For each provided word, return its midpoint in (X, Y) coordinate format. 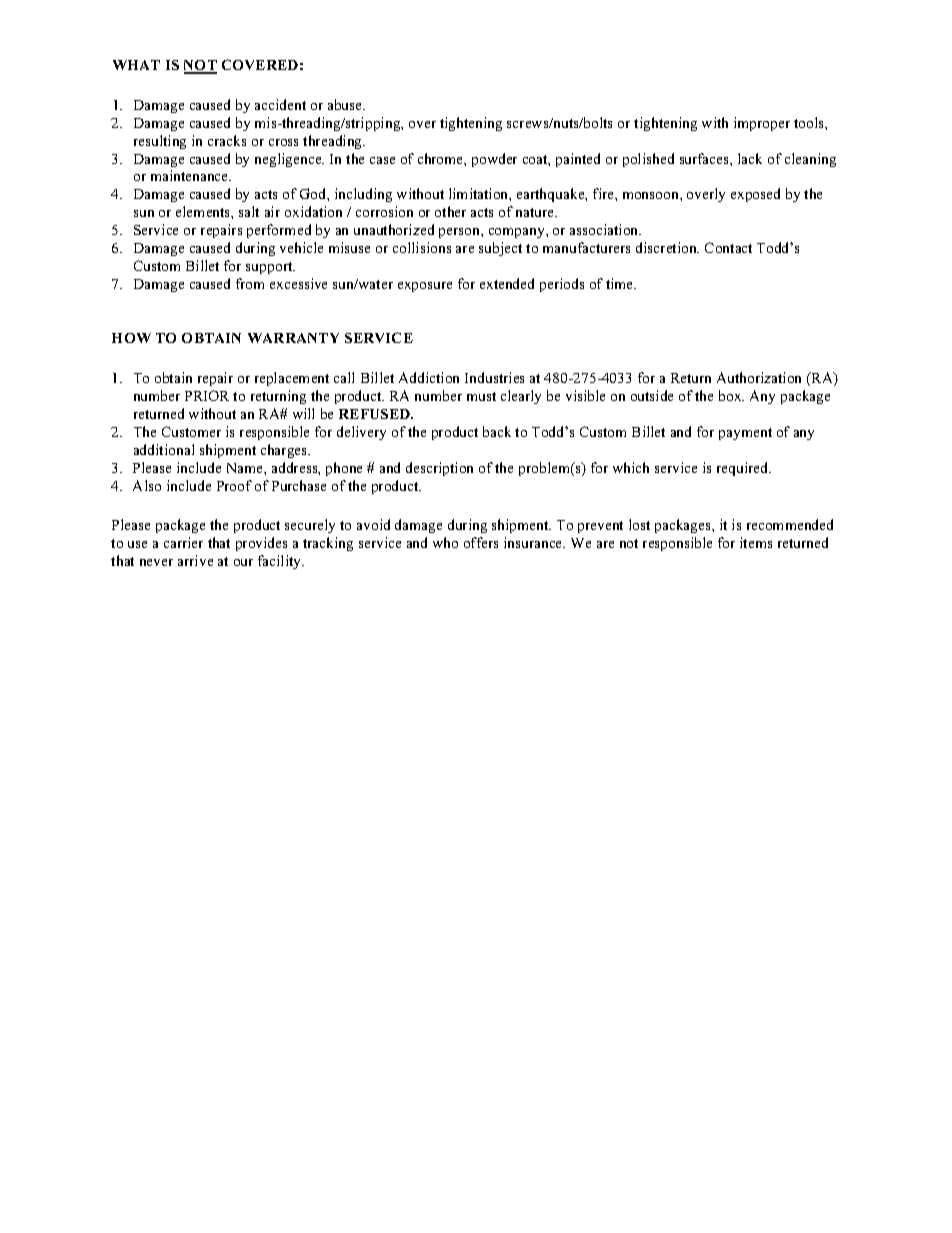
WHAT (136, 65)
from (250, 283)
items (756, 542)
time (621, 283)
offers (481, 542)
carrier (183, 542)
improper (762, 124)
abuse (346, 104)
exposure (425, 287)
